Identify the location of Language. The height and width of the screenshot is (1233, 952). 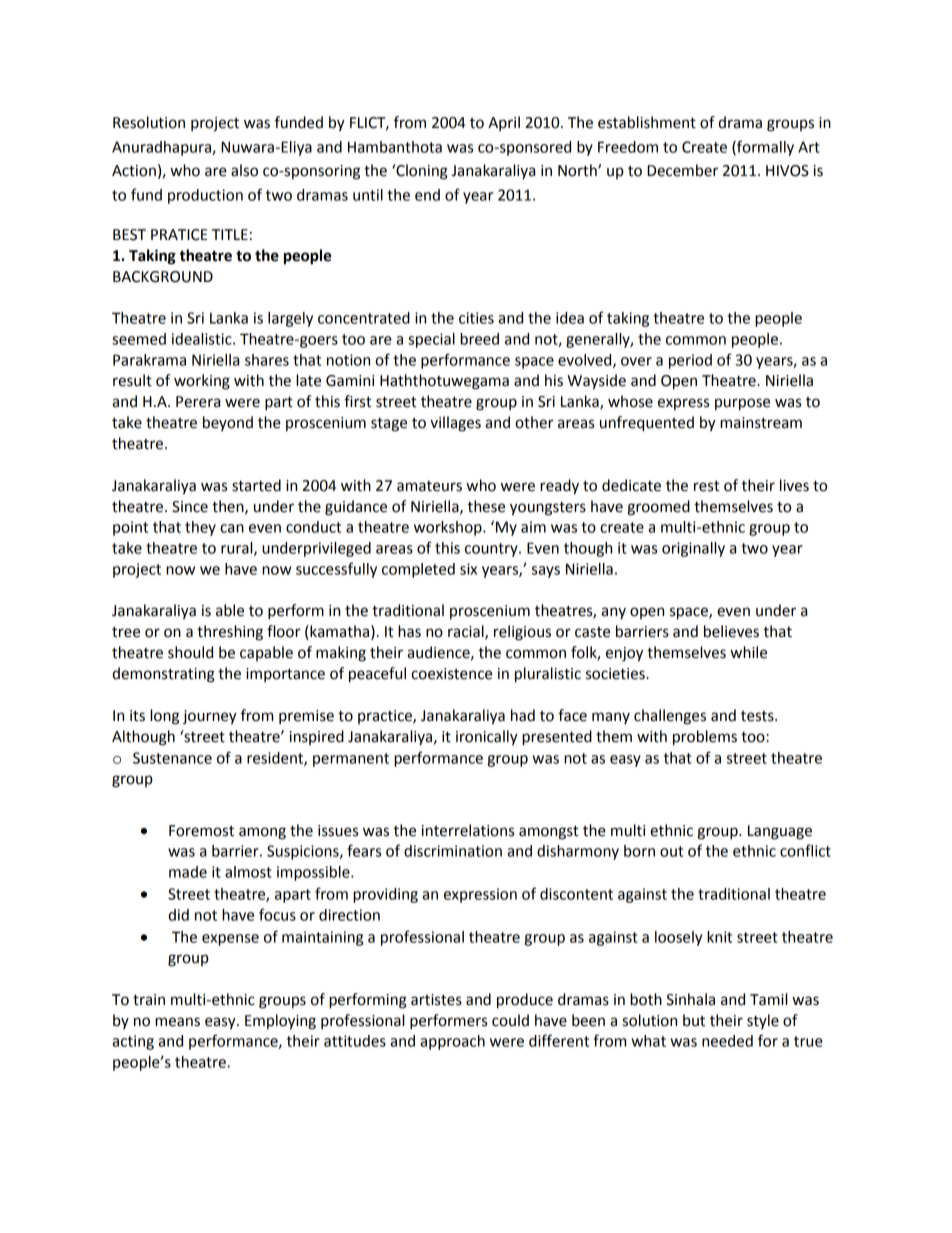
(780, 832).
